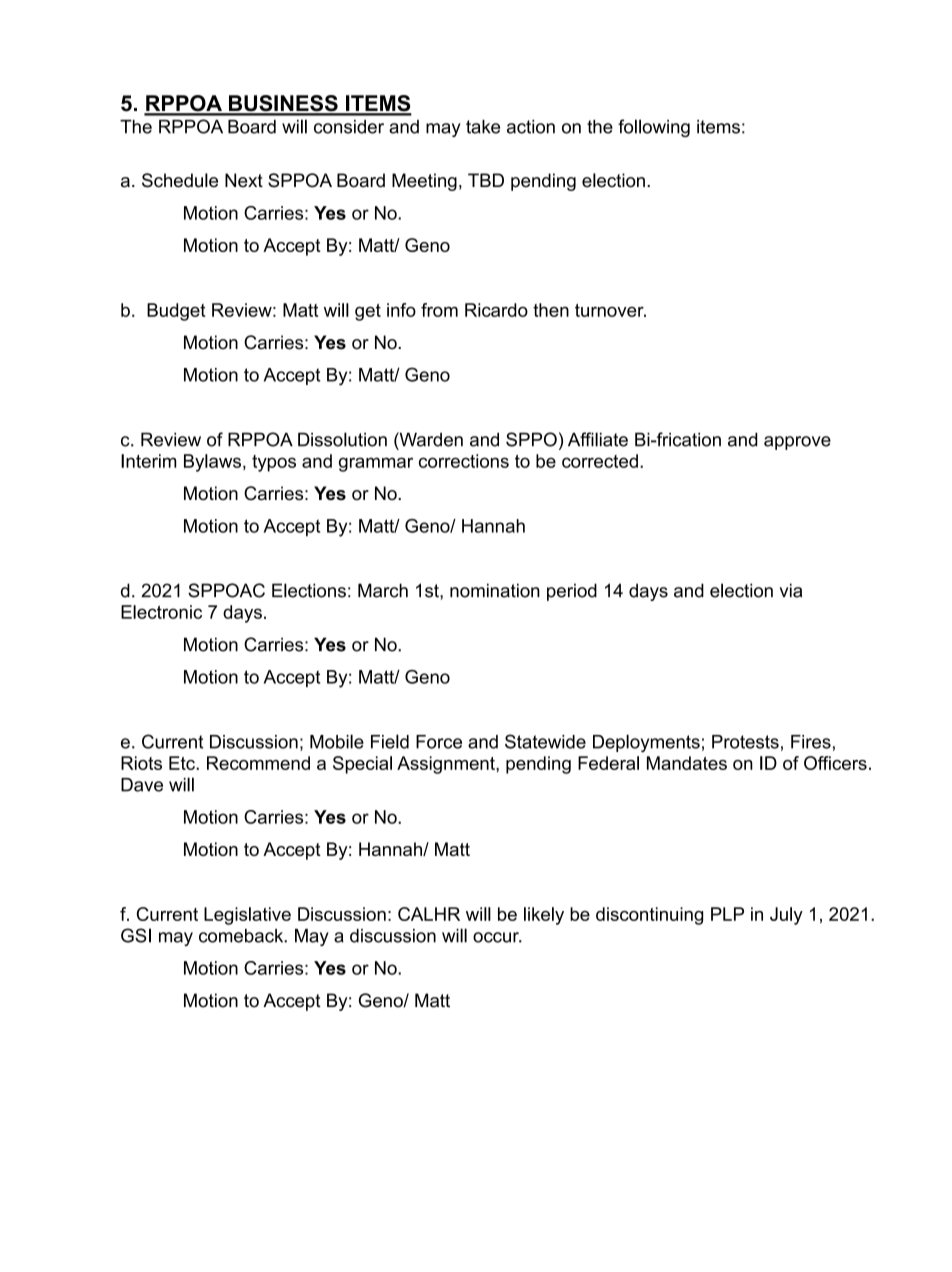  Describe the element at coordinates (161, 612) in the image. I see `Electronic` at that location.
